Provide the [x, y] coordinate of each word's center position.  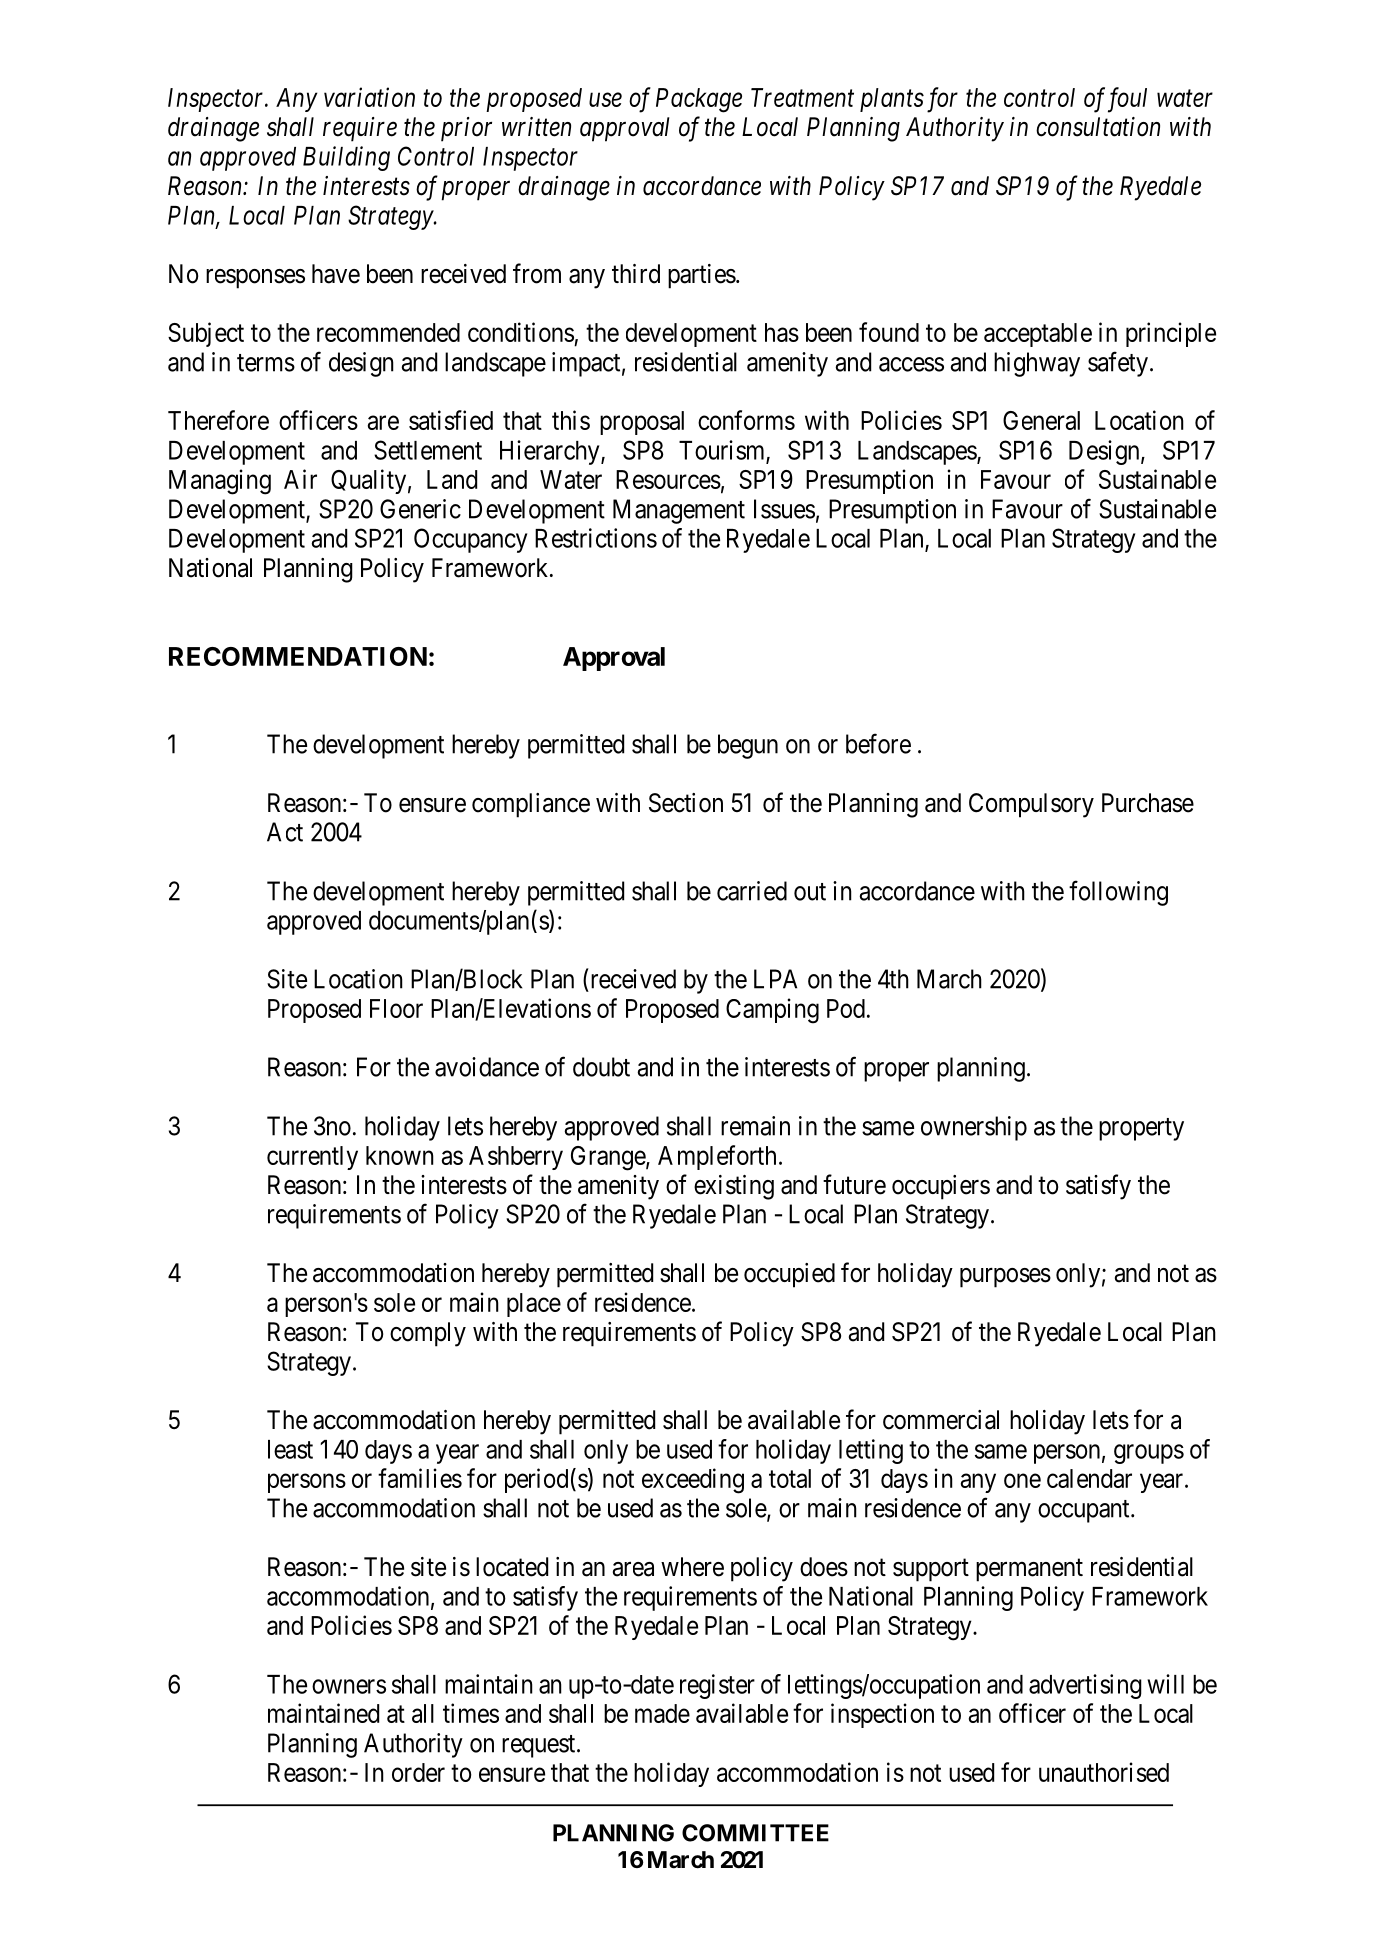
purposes [1005, 1278]
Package [699, 100]
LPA [775, 979]
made [662, 1713]
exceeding [693, 1481]
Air [300, 479]
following [1118, 893]
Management [679, 511]
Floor [396, 1008]
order [418, 1772]
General [1041, 420]
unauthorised [1104, 1772]
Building [346, 158]
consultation [1098, 127]
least [290, 1449]
